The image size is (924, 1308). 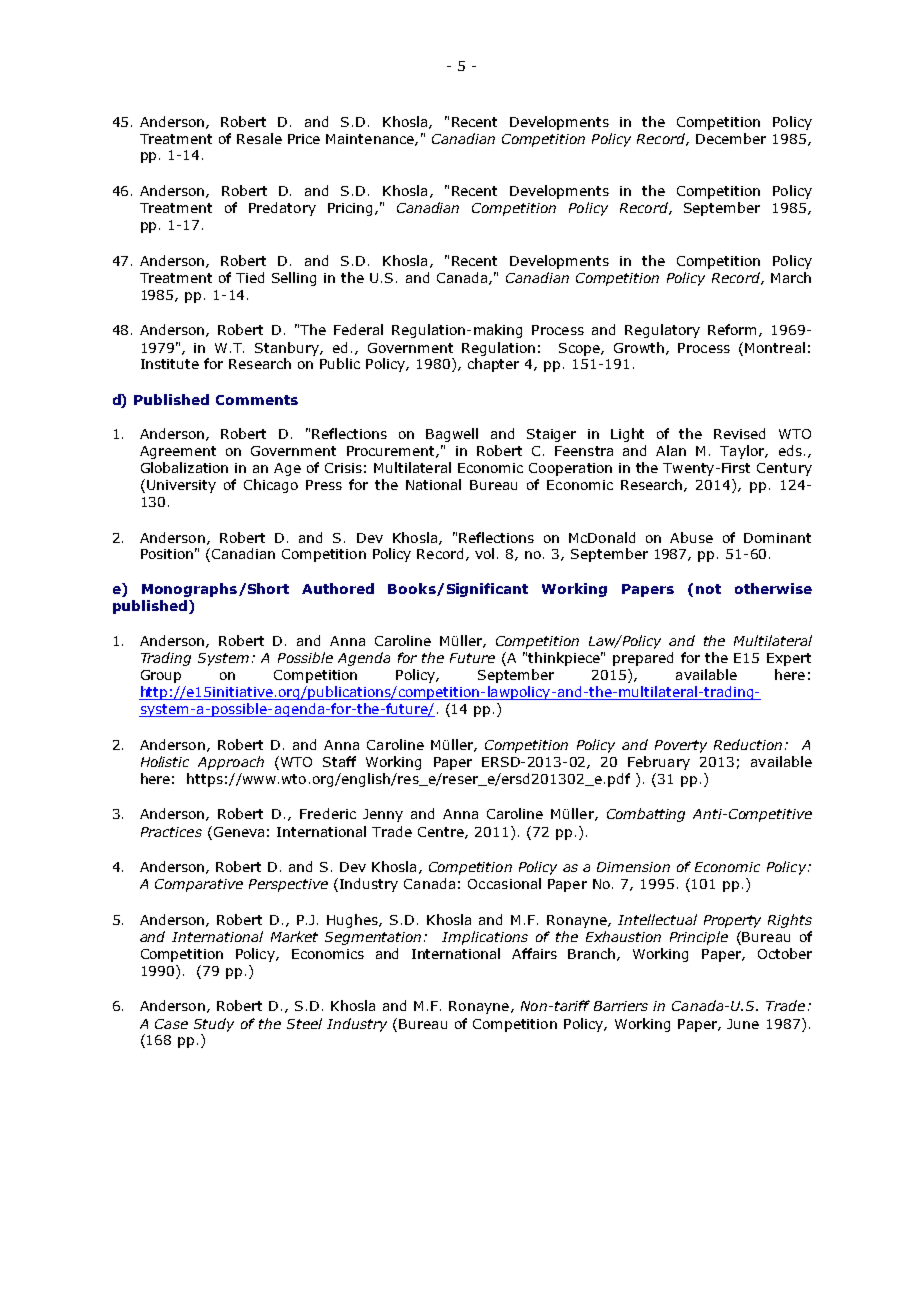 What do you see at coordinates (485, 938) in the screenshot?
I see `Implications` at bounding box center [485, 938].
